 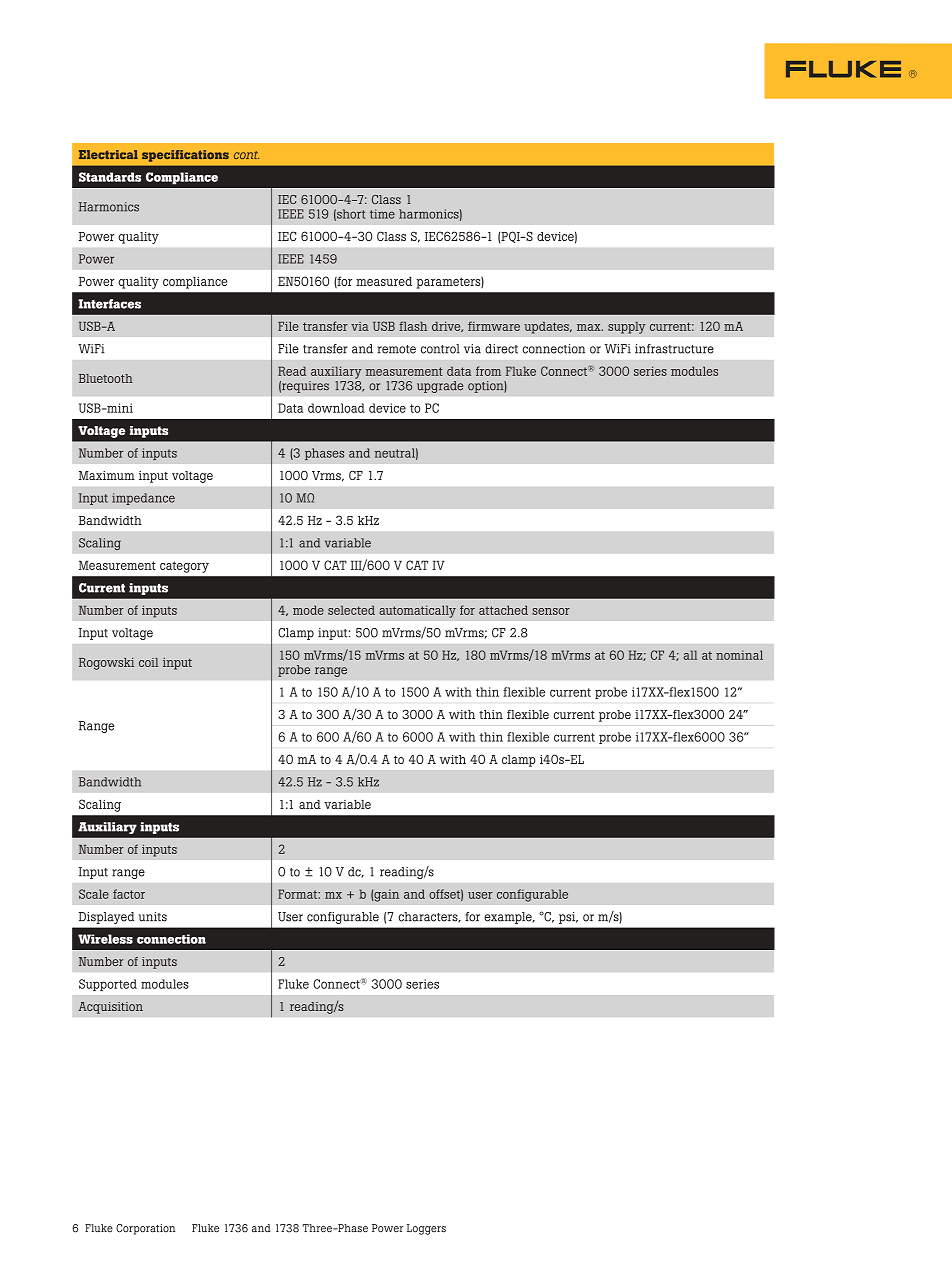 I want to click on sensor, so click(x=551, y=611).
